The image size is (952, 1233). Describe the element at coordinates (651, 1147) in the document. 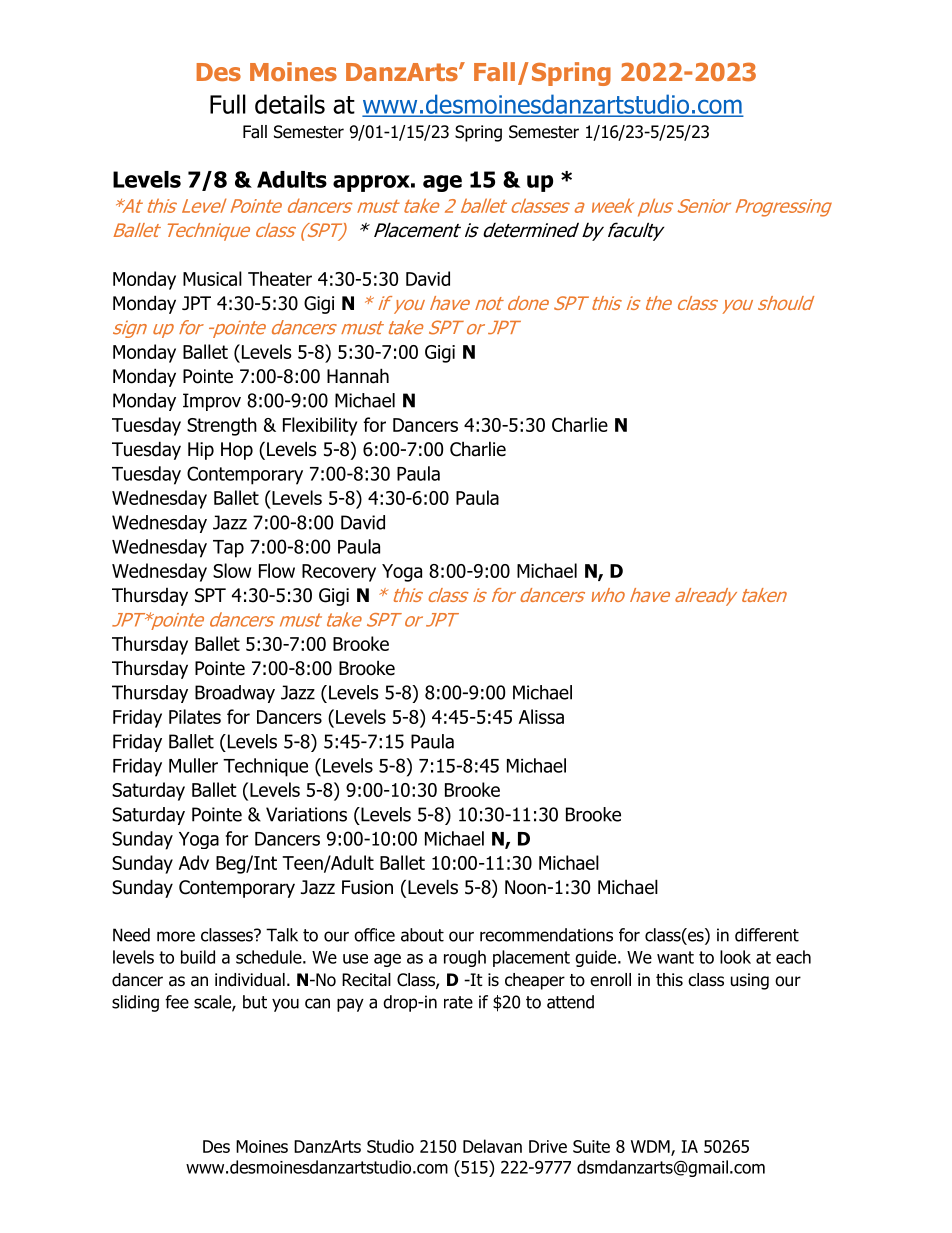

I see `WDM` at that location.
